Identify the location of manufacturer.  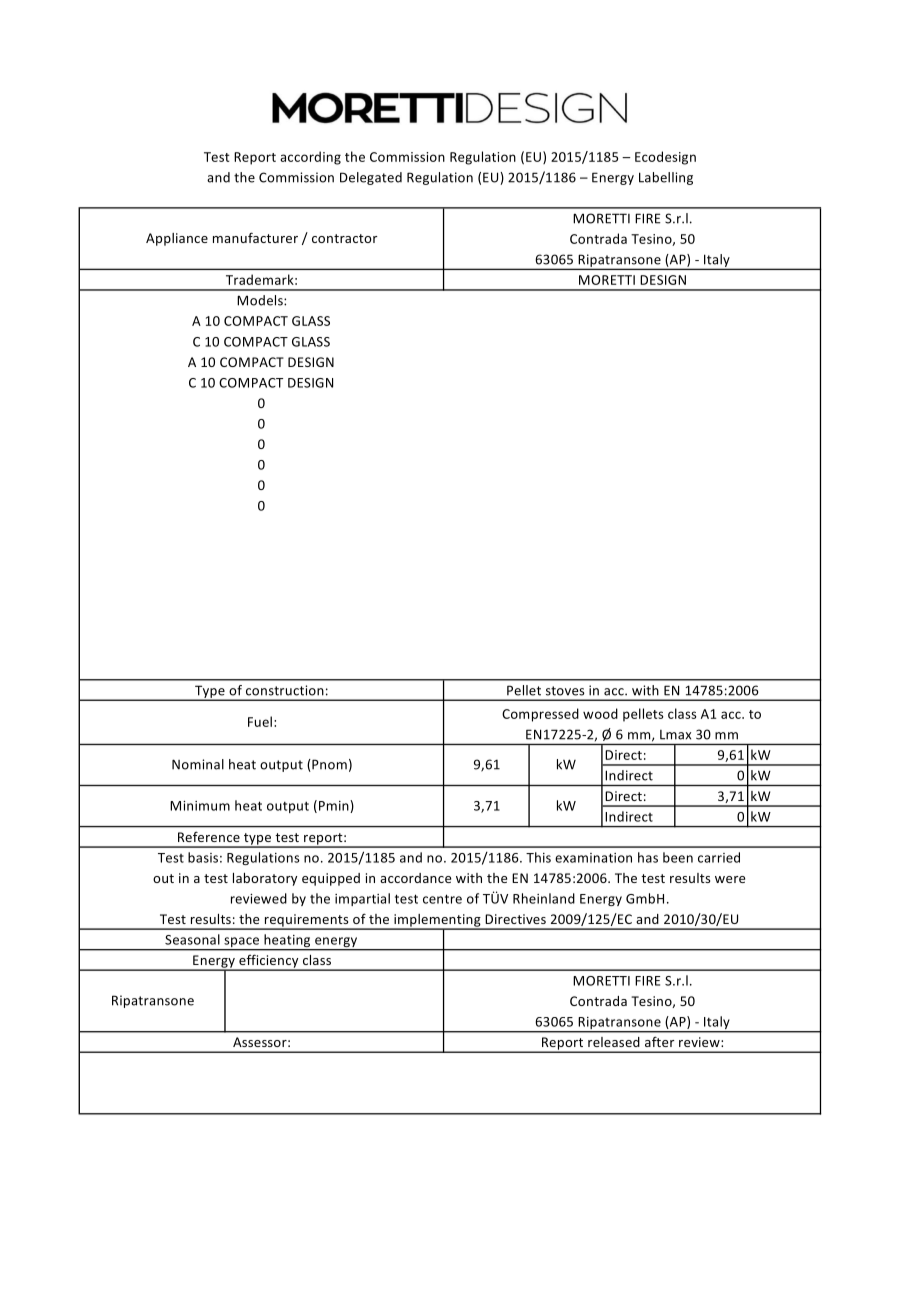
(255, 237).
